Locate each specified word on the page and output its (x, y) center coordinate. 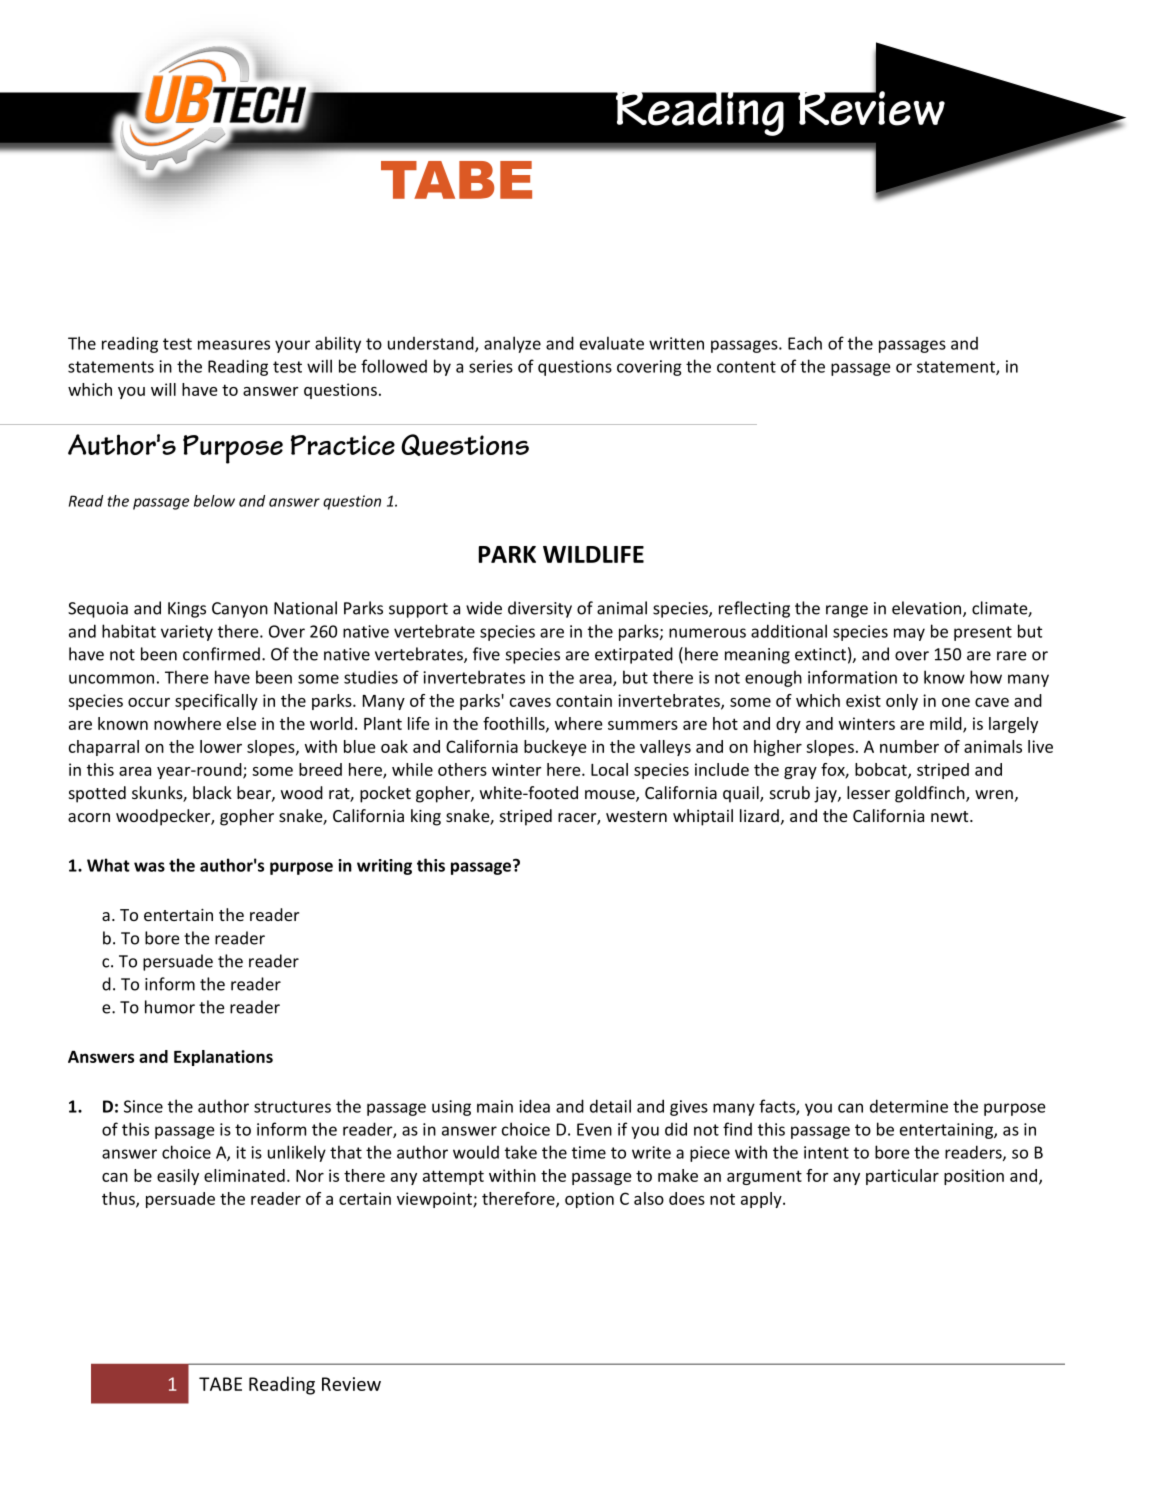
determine (909, 1106)
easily (178, 1177)
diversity (540, 609)
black (212, 792)
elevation (928, 609)
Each (805, 343)
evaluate (612, 343)
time (589, 1152)
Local (609, 769)
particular (902, 1177)
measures (234, 345)
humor (170, 1007)
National (305, 608)
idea (534, 1106)
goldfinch (931, 794)
